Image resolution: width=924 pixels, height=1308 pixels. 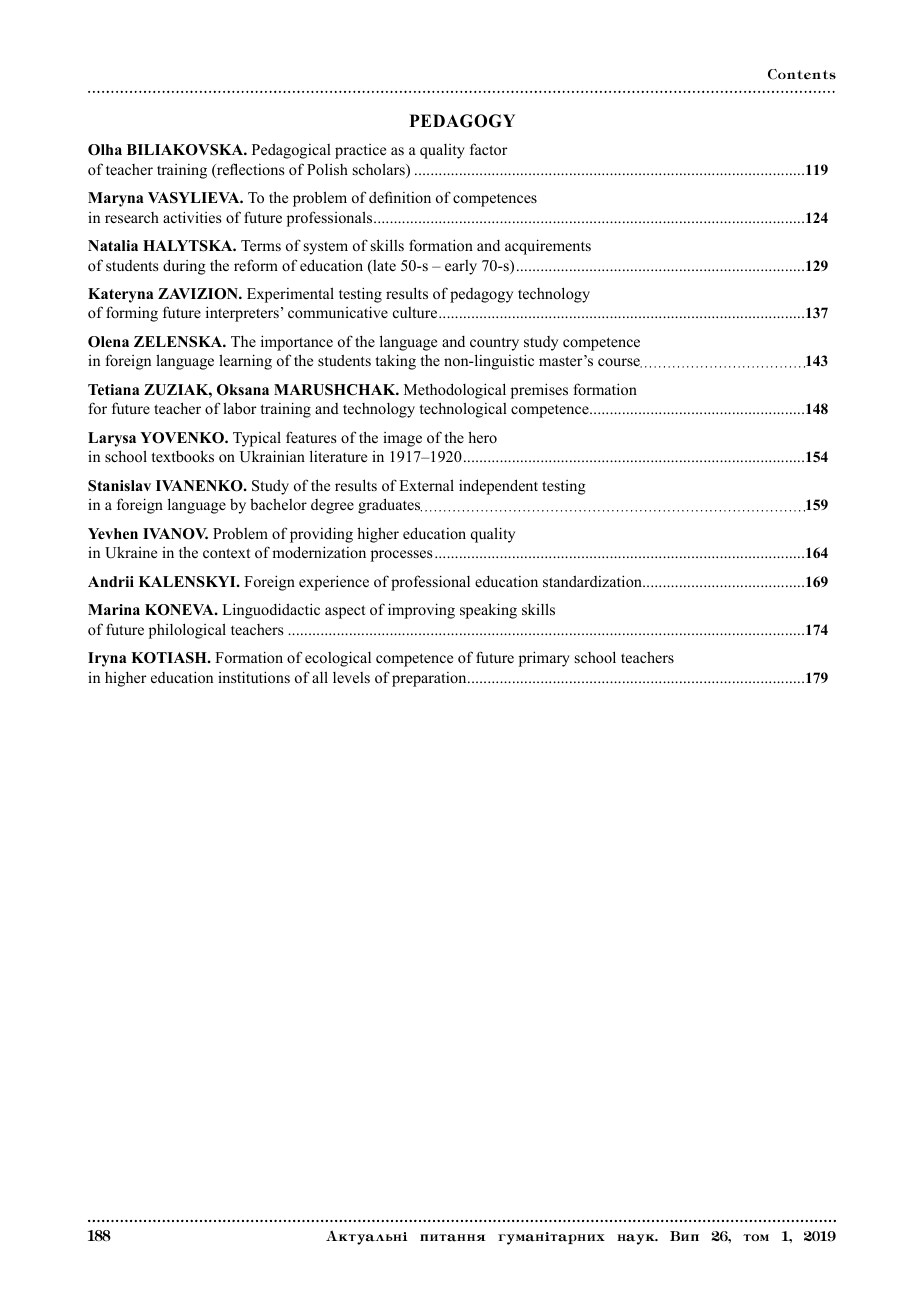 What do you see at coordinates (243, 390) in the document?
I see `Oksana` at bounding box center [243, 390].
